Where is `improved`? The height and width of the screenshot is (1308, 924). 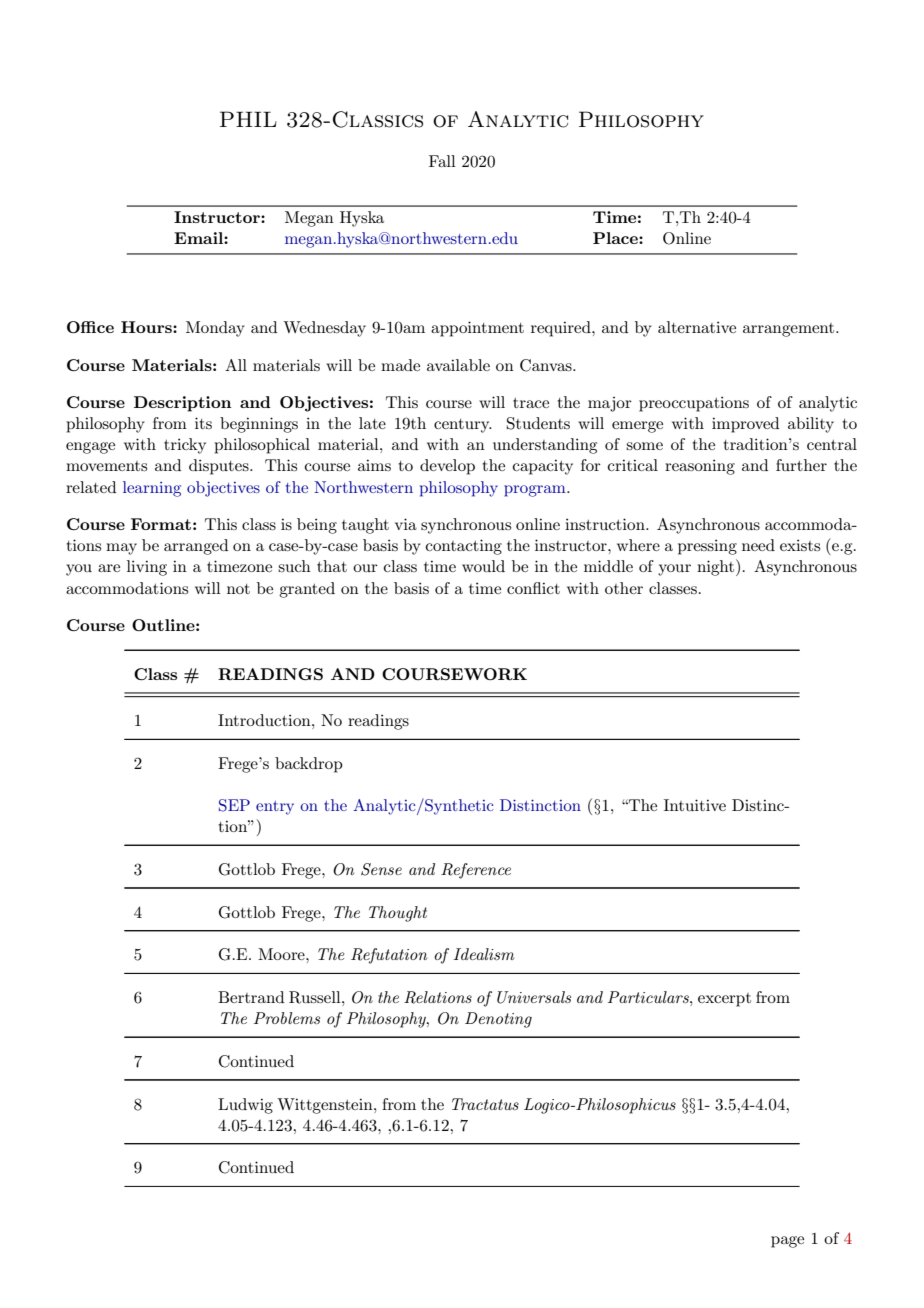
improved is located at coordinates (745, 425).
